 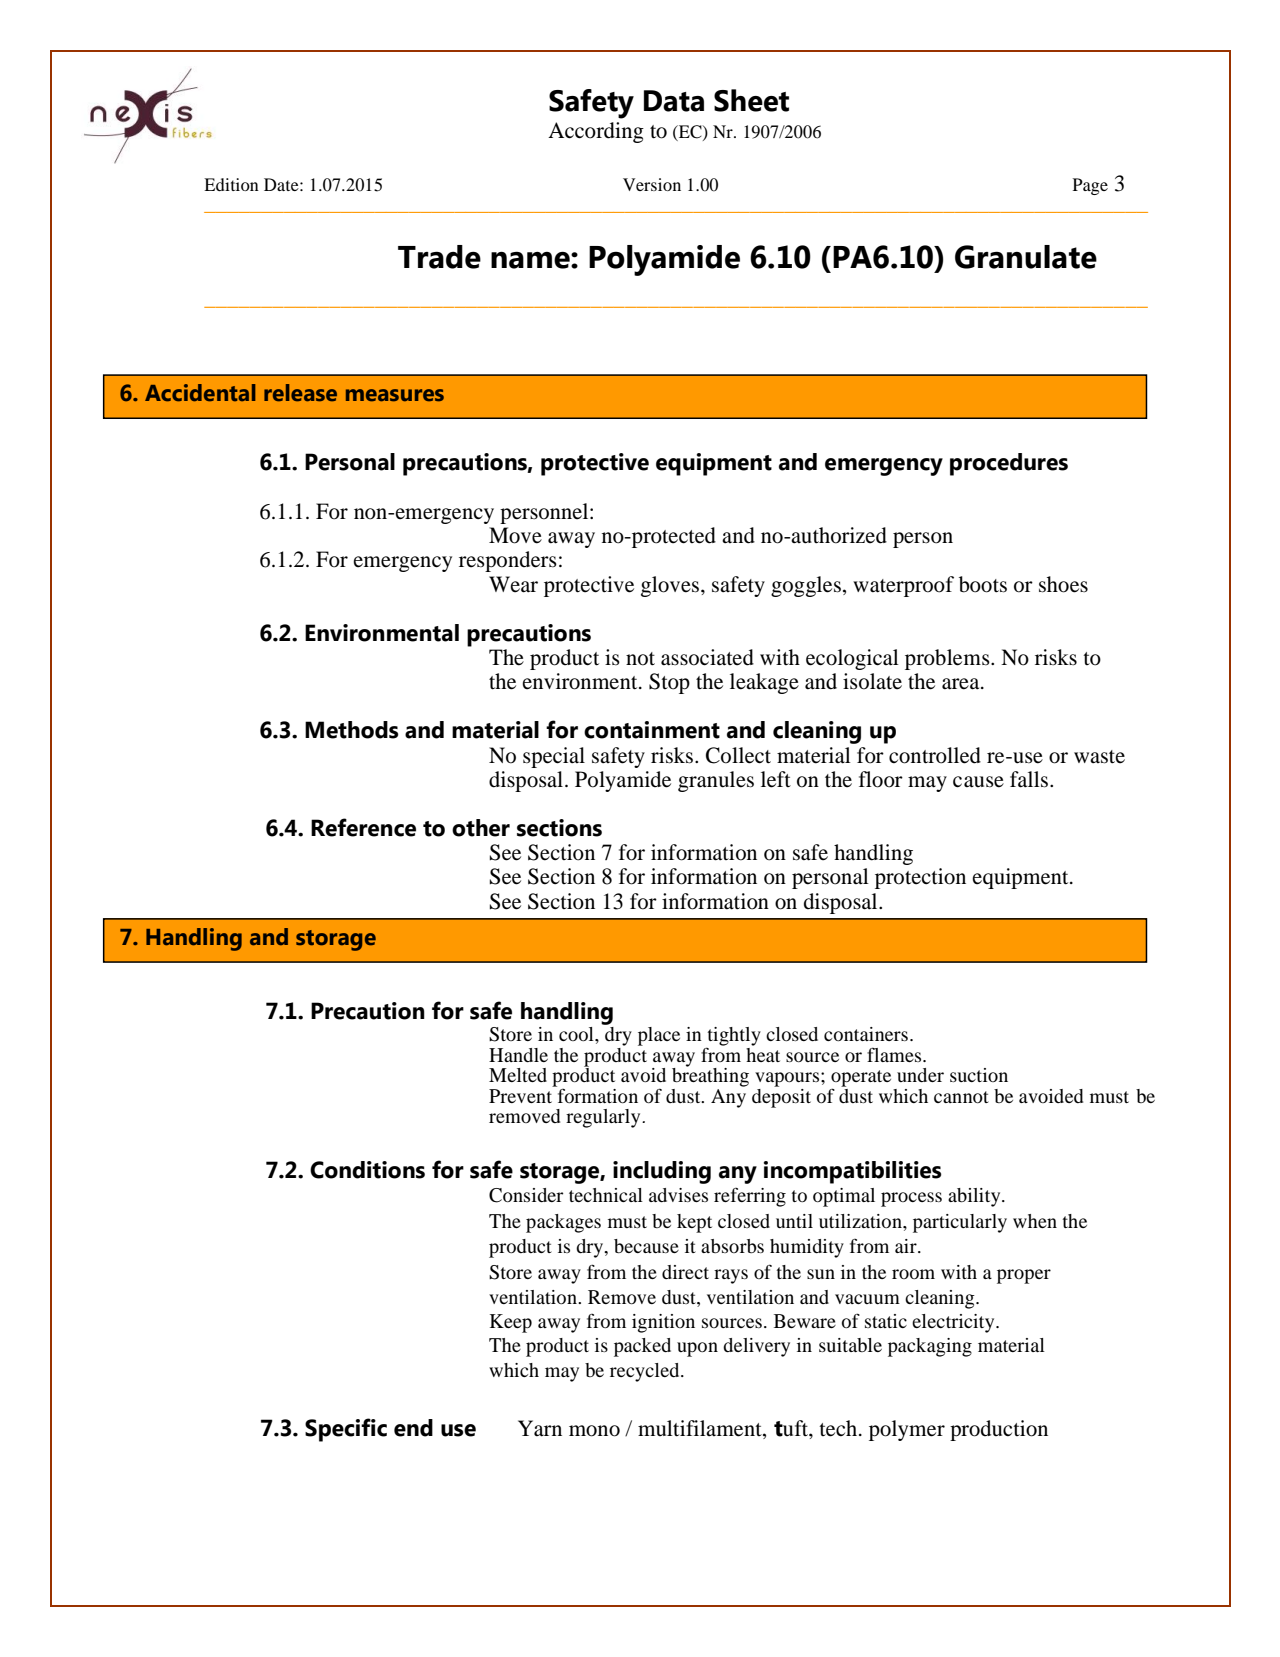 I want to click on According, so click(x=596, y=132).
